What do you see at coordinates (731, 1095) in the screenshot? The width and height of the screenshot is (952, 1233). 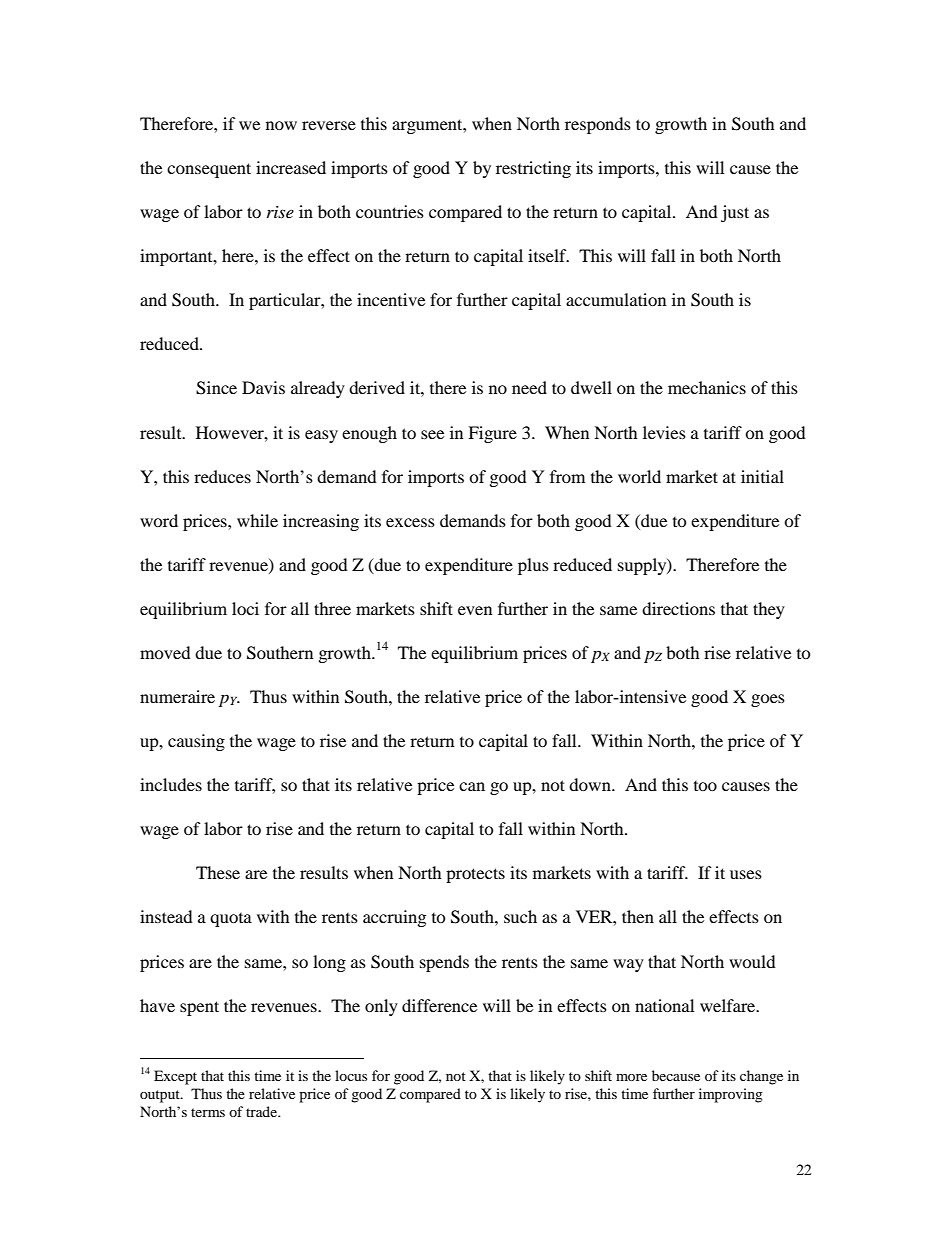 I see `improving` at bounding box center [731, 1095].
